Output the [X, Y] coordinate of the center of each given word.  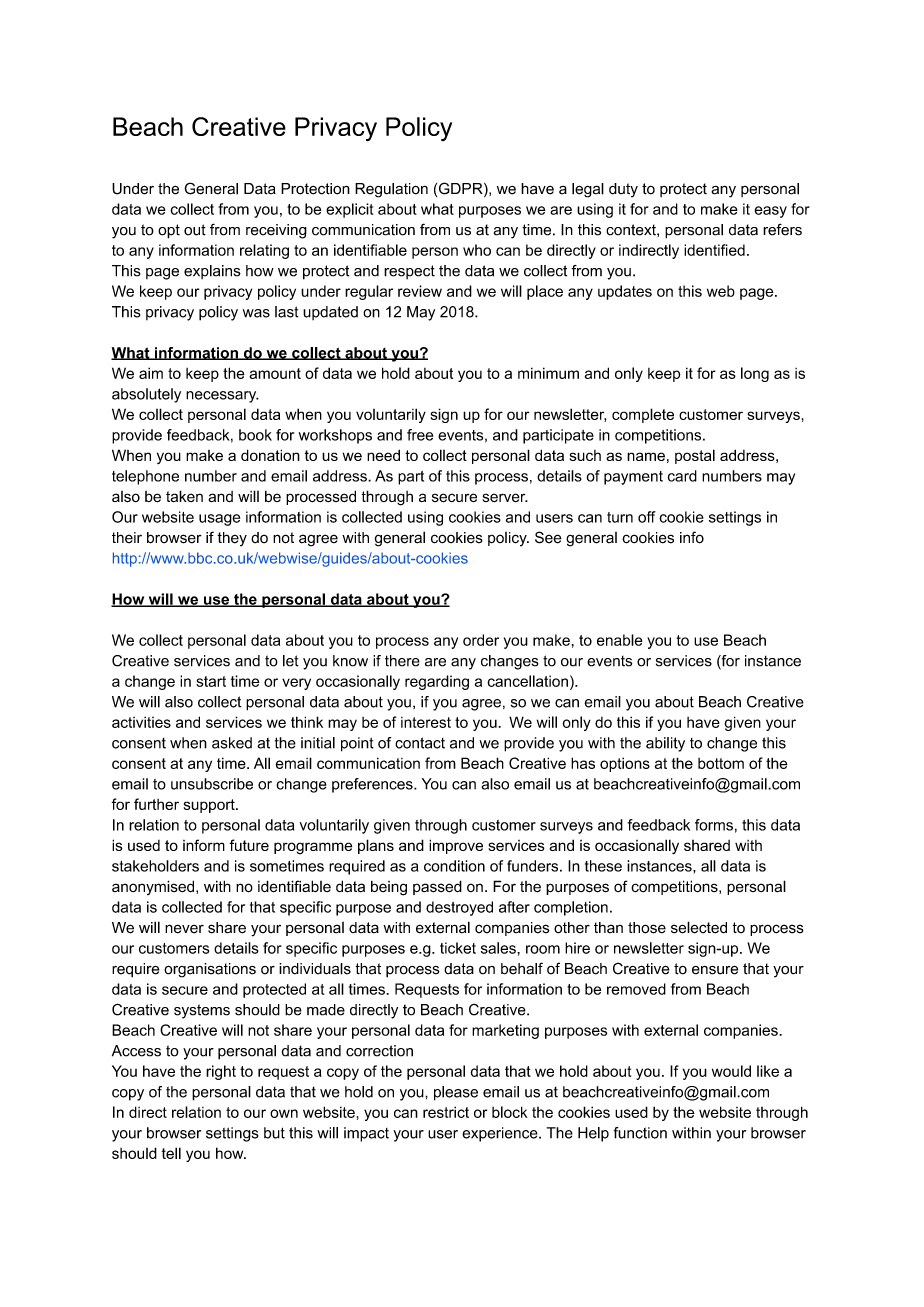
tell [171, 1153]
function [640, 1133]
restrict [446, 1112]
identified [714, 250]
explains [212, 272]
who [477, 250]
